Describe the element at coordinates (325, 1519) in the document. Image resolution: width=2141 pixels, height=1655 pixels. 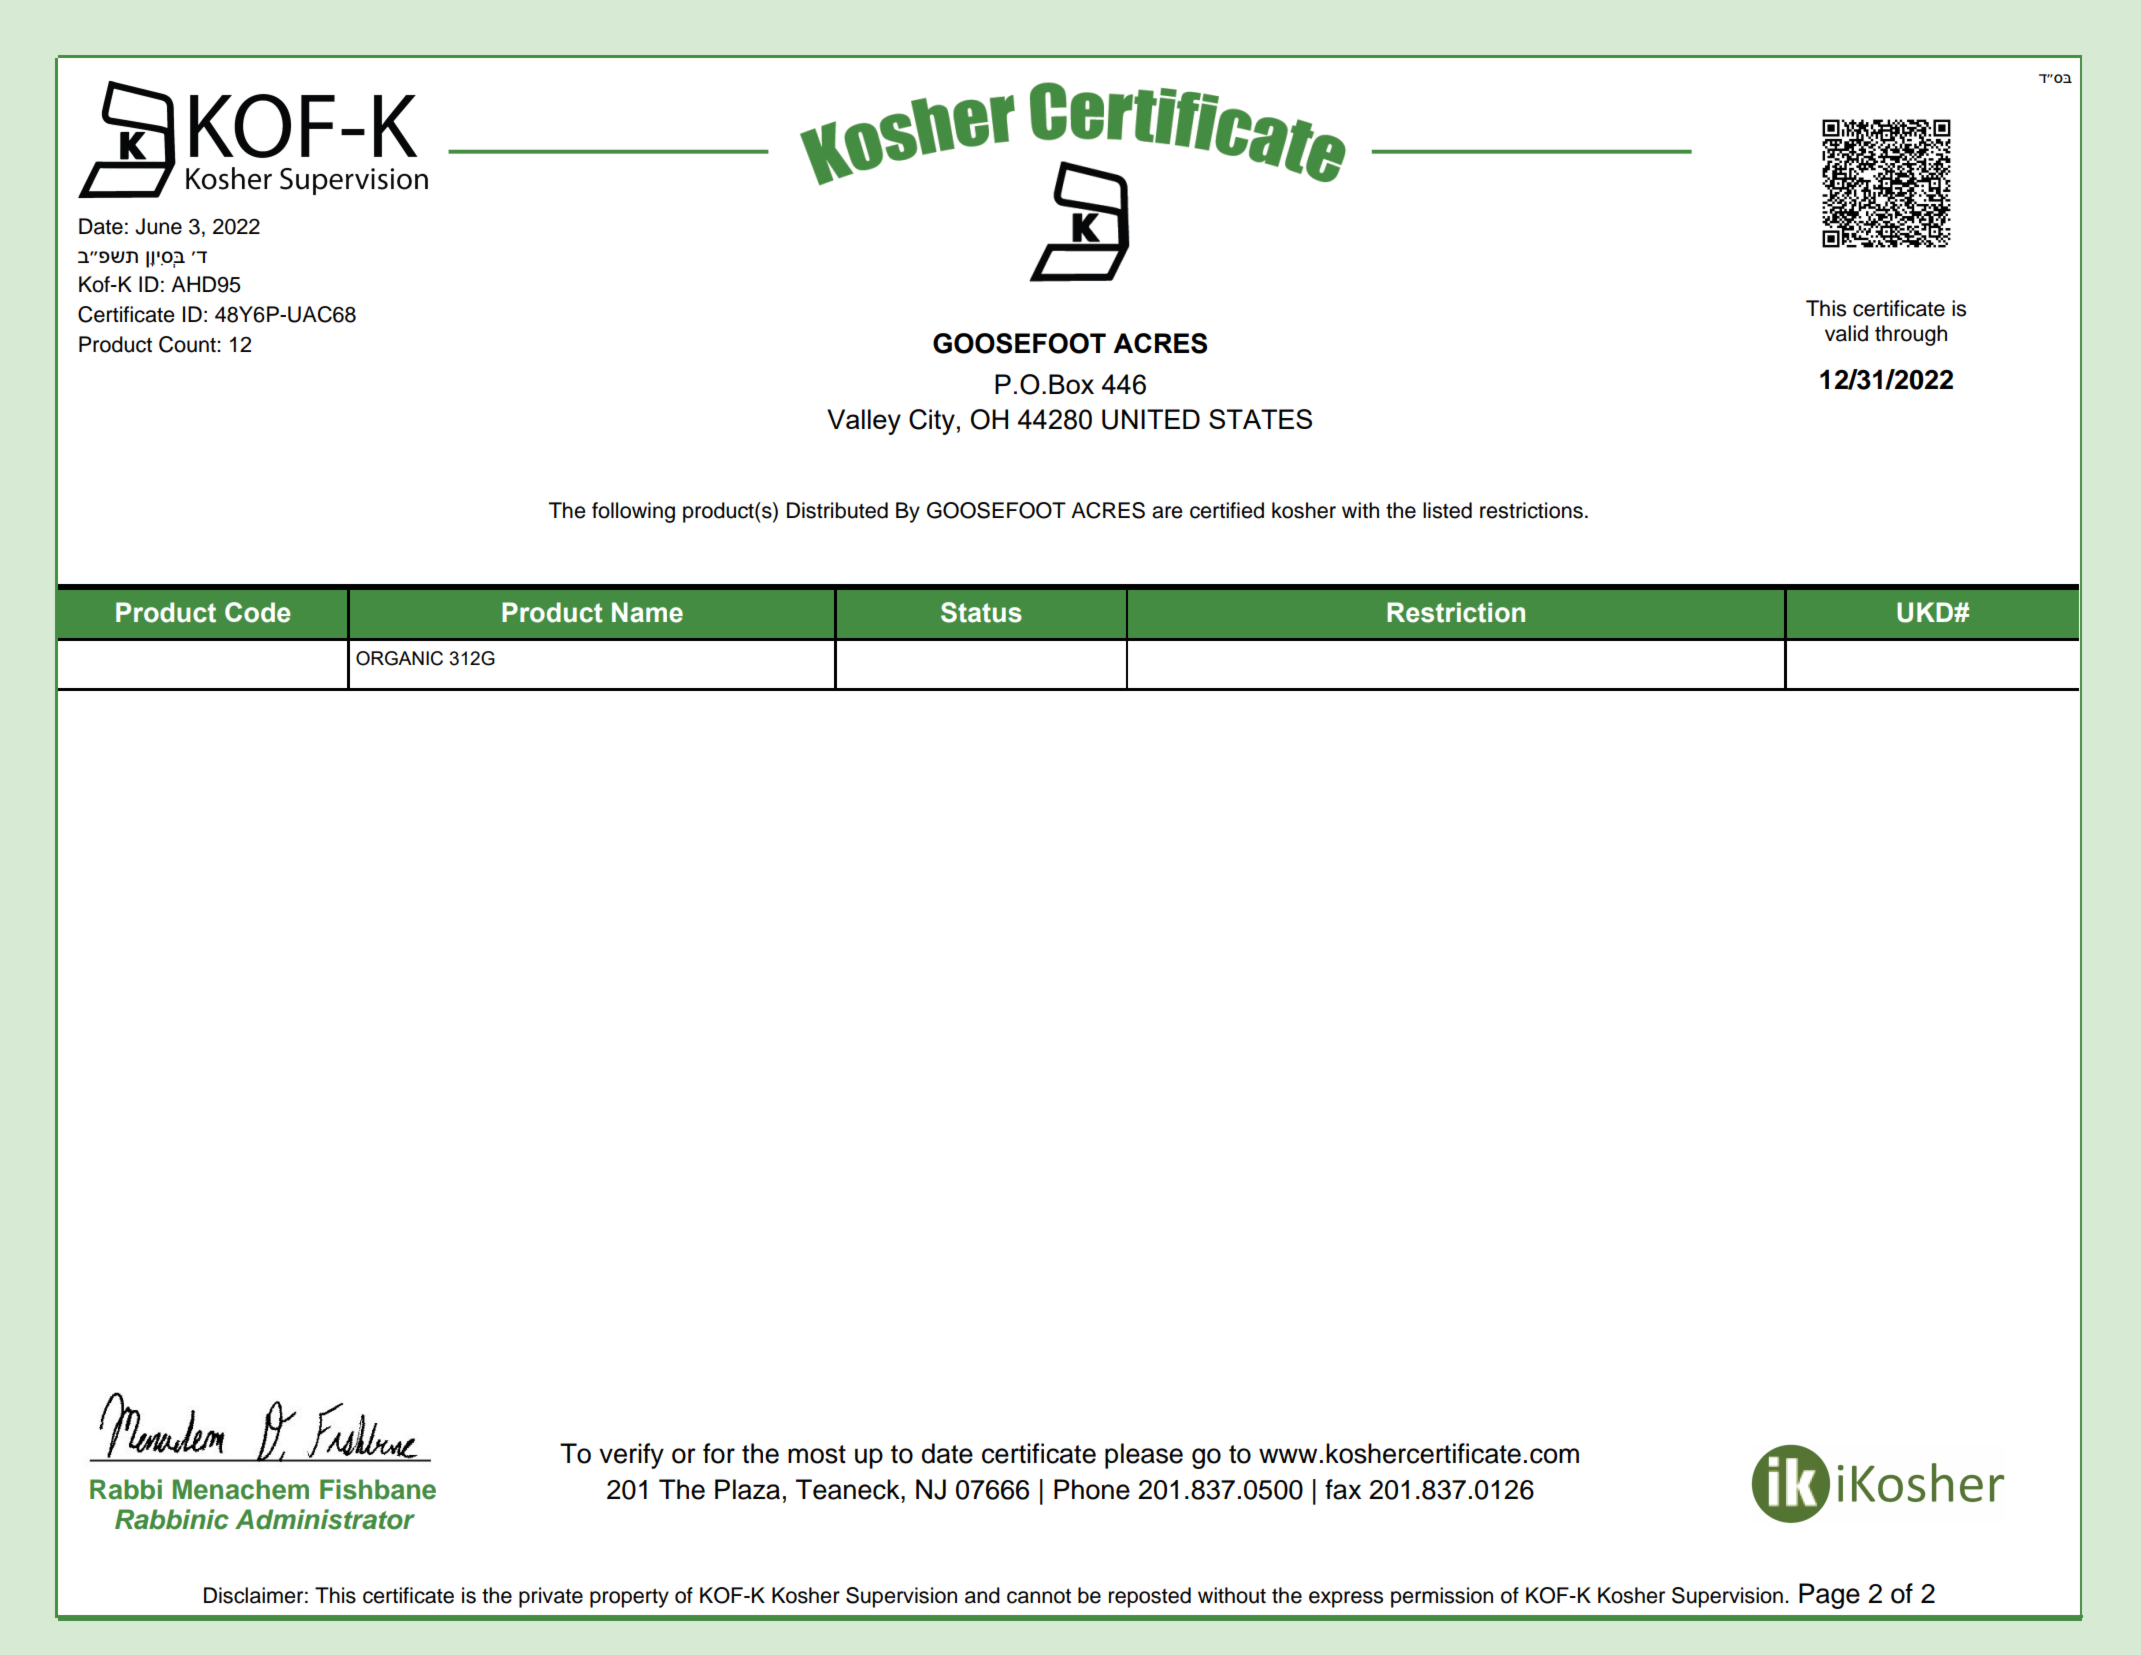
I see `Administrator` at that location.
